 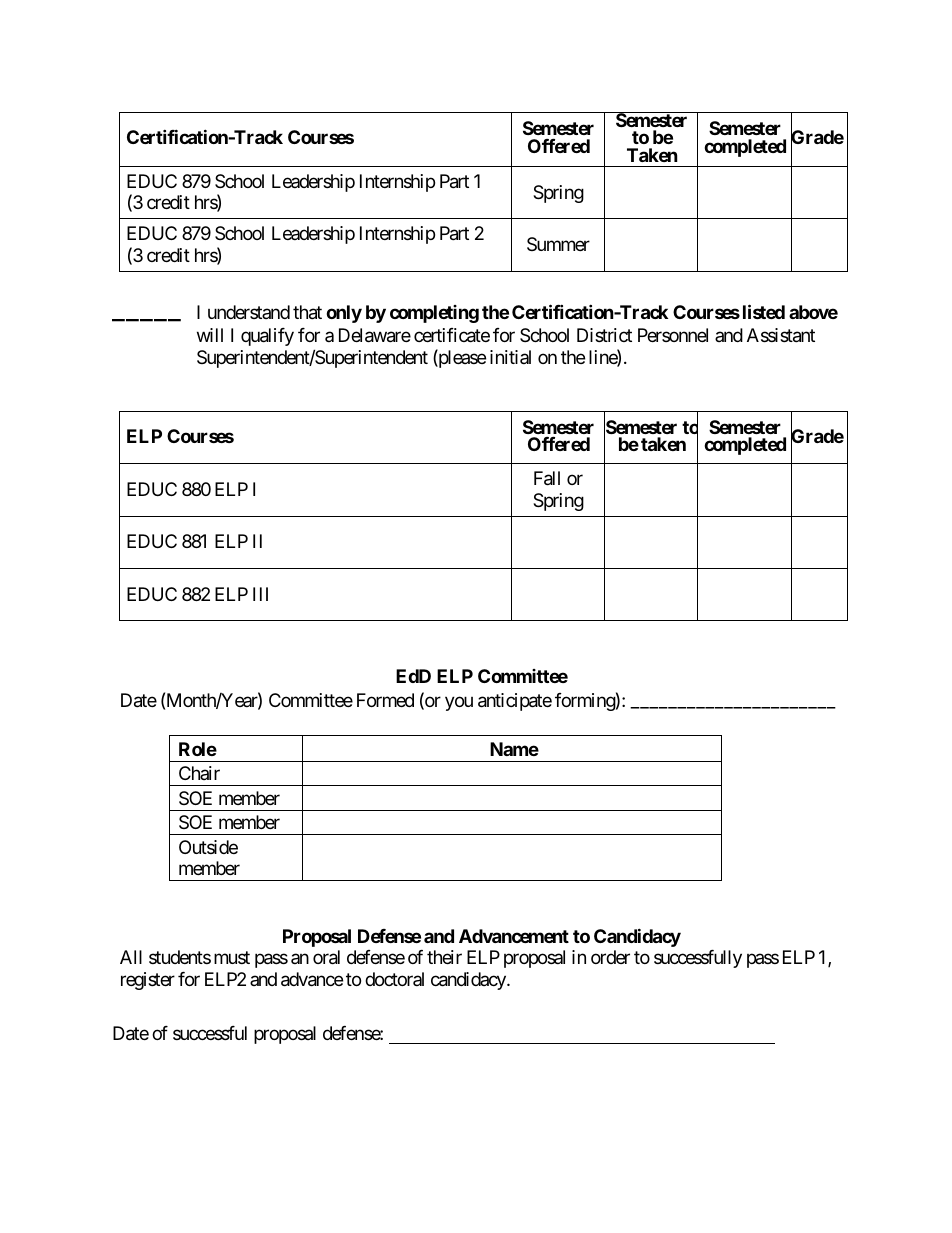 What do you see at coordinates (148, 981) in the screenshot?
I see `register` at bounding box center [148, 981].
